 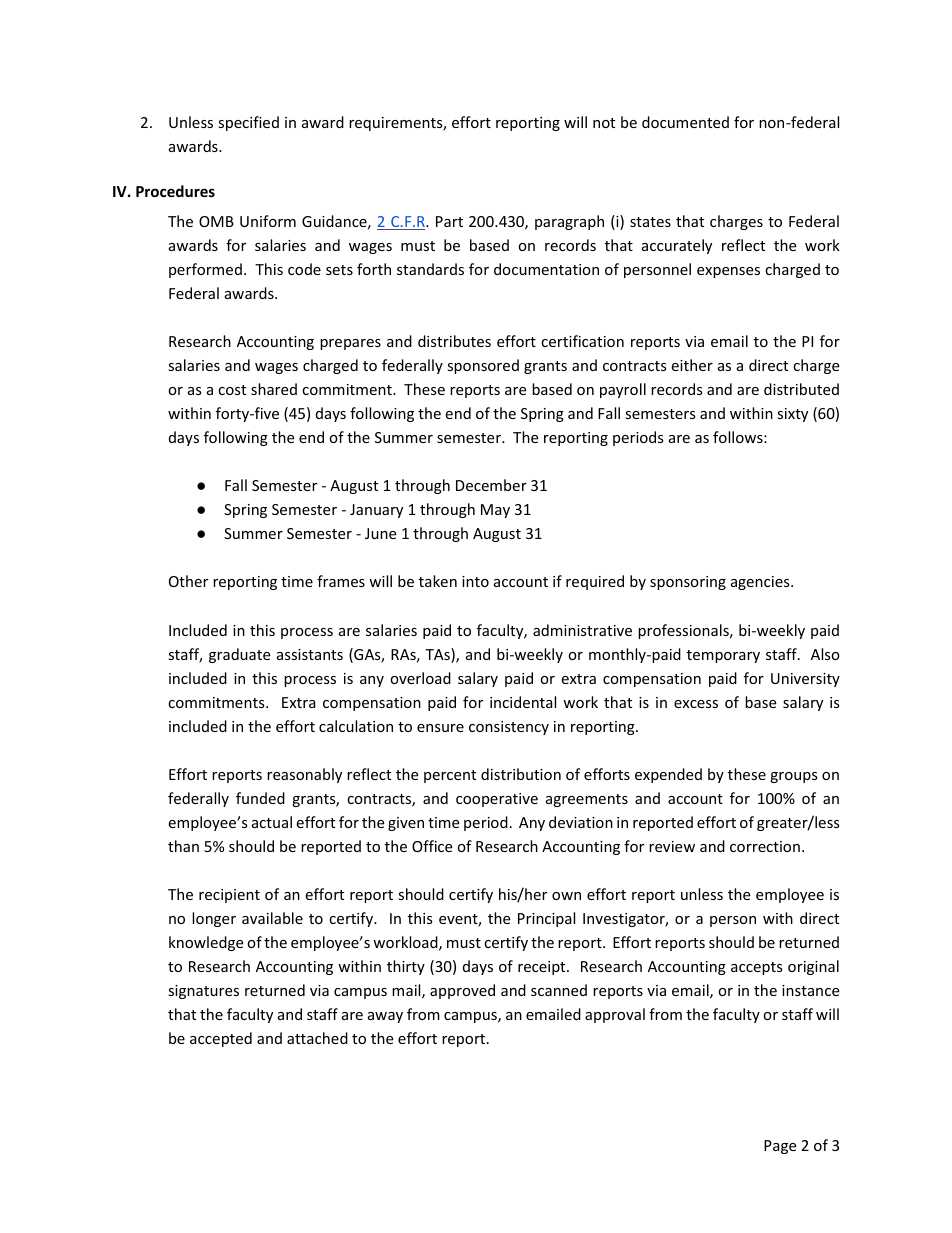 What do you see at coordinates (483, 366) in the screenshot?
I see `sponsored` at bounding box center [483, 366].
